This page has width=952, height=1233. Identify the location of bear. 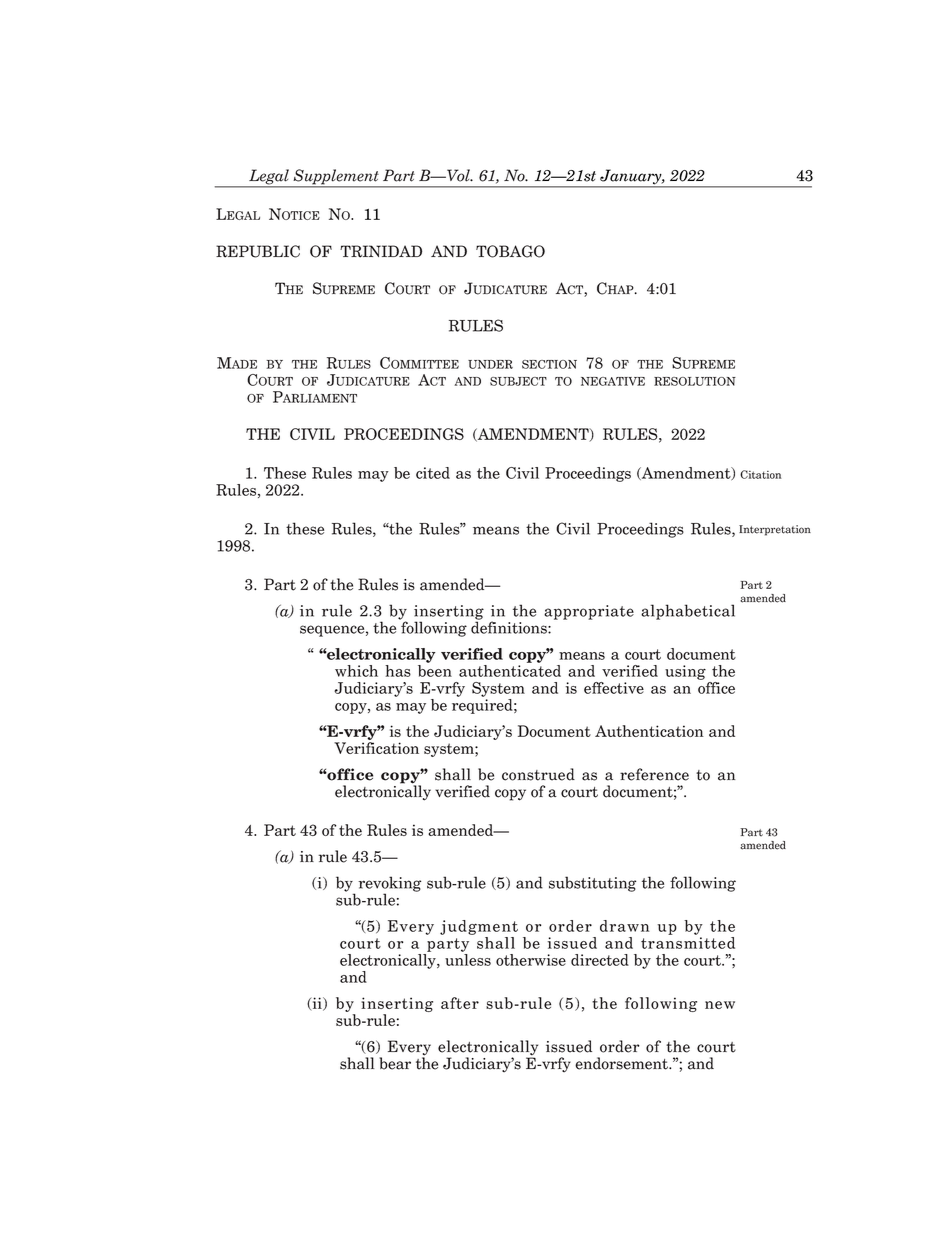
(395, 1063).
